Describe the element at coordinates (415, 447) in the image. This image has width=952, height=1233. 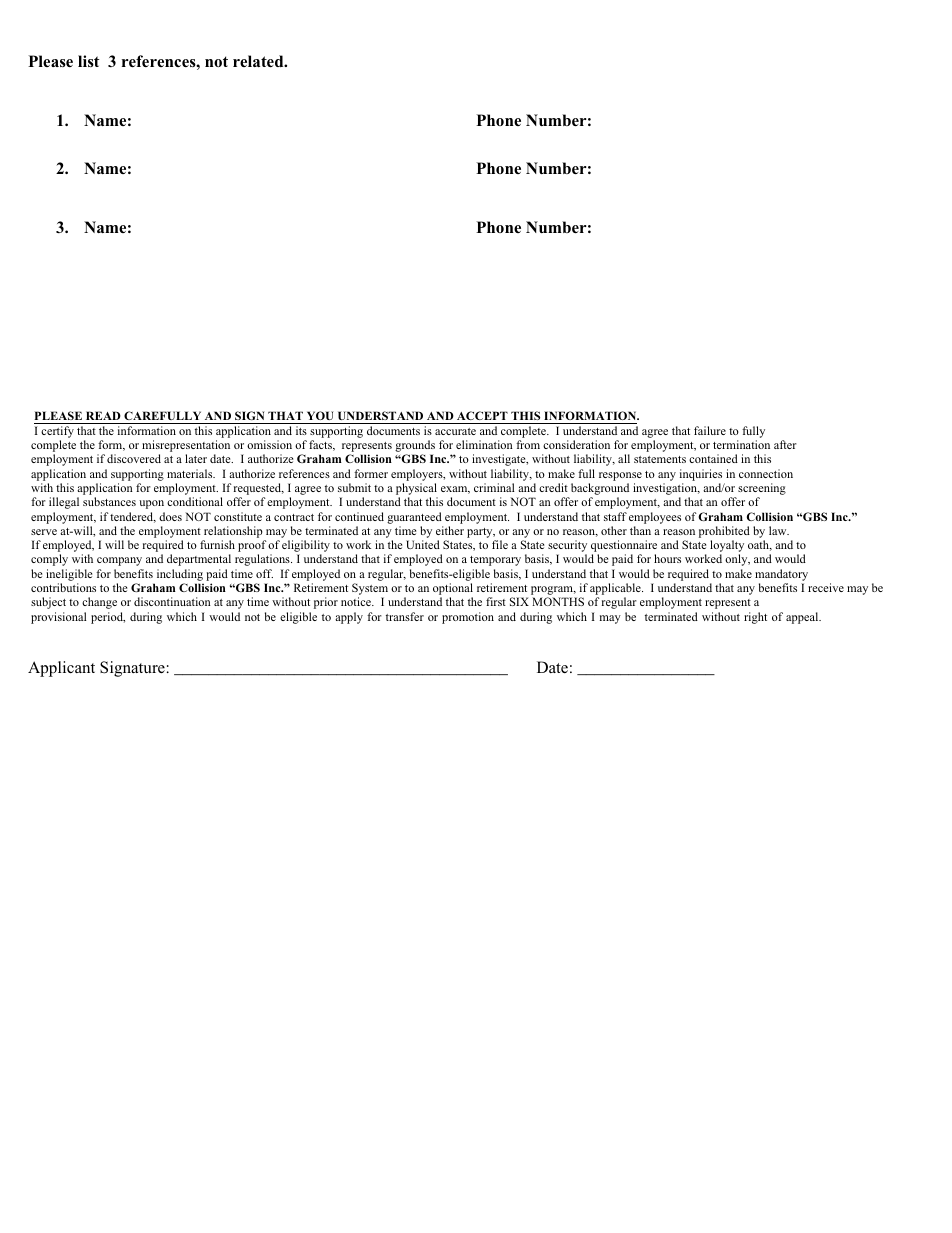
I see `grounds` at that location.
